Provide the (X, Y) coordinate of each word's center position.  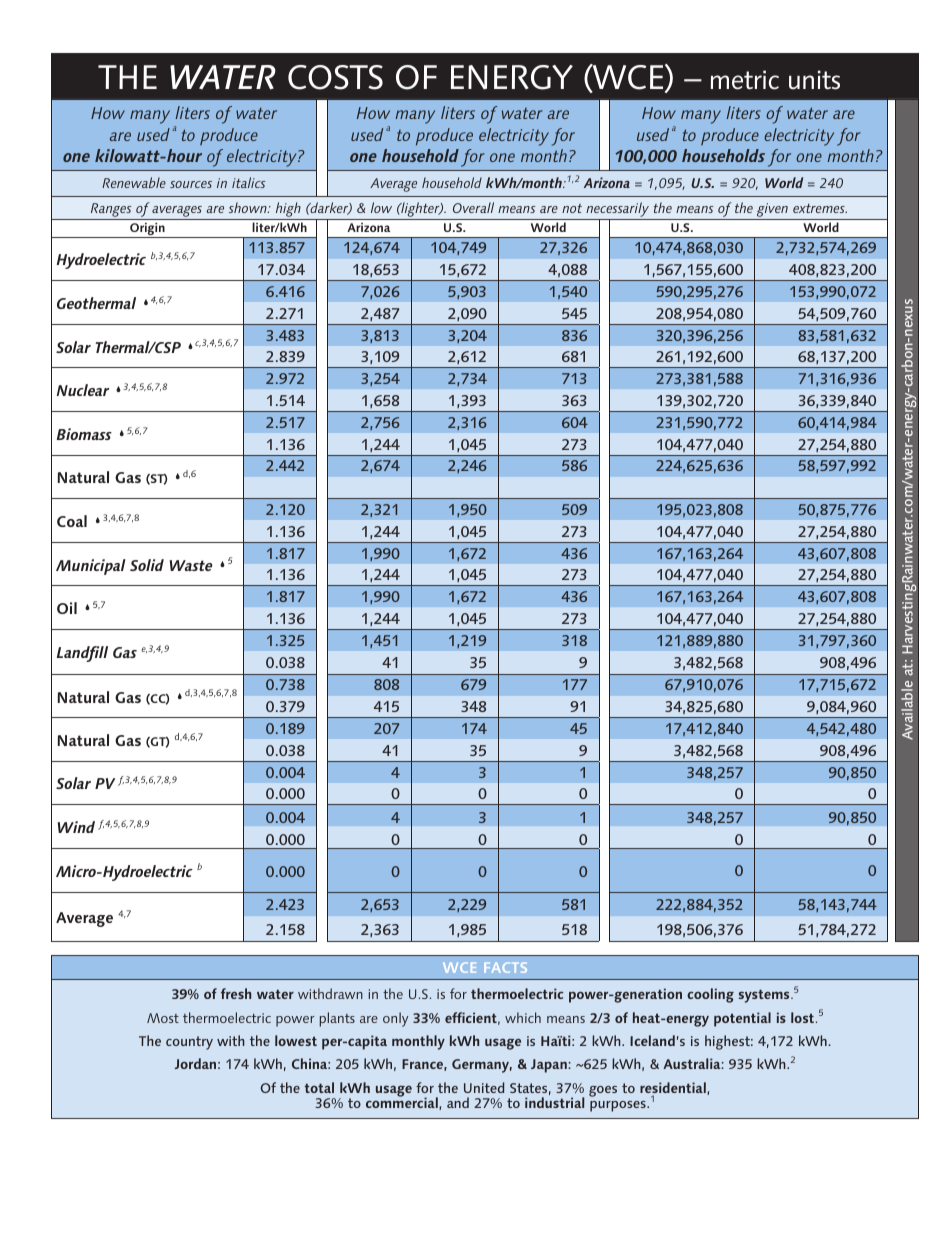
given (772, 210)
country (189, 1043)
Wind (76, 827)
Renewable (134, 182)
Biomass (84, 434)
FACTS (505, 967)
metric (745, 80)
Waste (191, 565)
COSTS (335, 77)
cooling (710, 995)
